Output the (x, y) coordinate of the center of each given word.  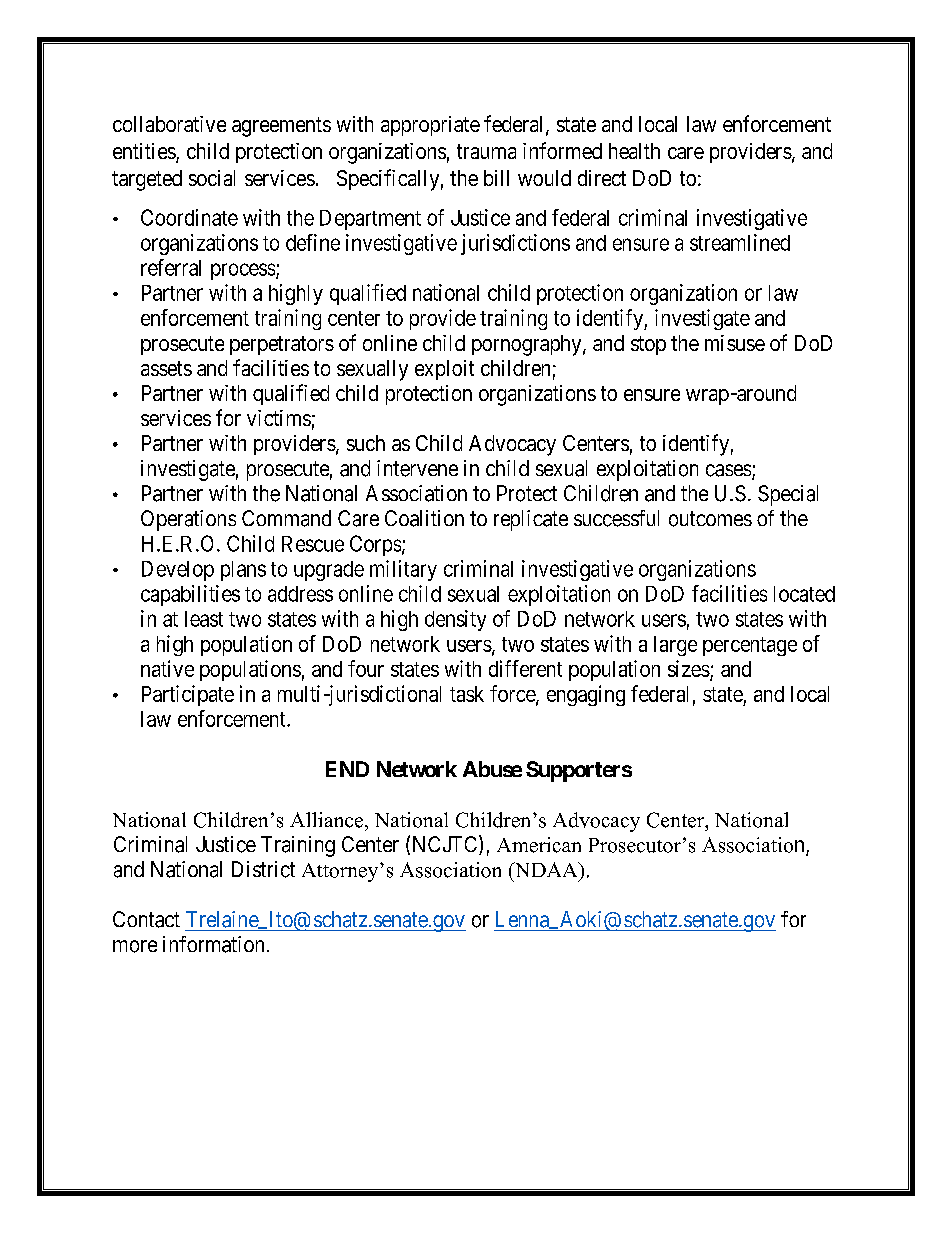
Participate (188, 695)
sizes (689, 668)
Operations (188, 520)
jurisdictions (515, 244)
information (213, 944)
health (634, 151)
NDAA (546, 869)
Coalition (424, 518)
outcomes (710, 519)
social (212, 178)
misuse (735, 343)
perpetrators (282, 345)
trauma (486, 151)
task (467, 694)
